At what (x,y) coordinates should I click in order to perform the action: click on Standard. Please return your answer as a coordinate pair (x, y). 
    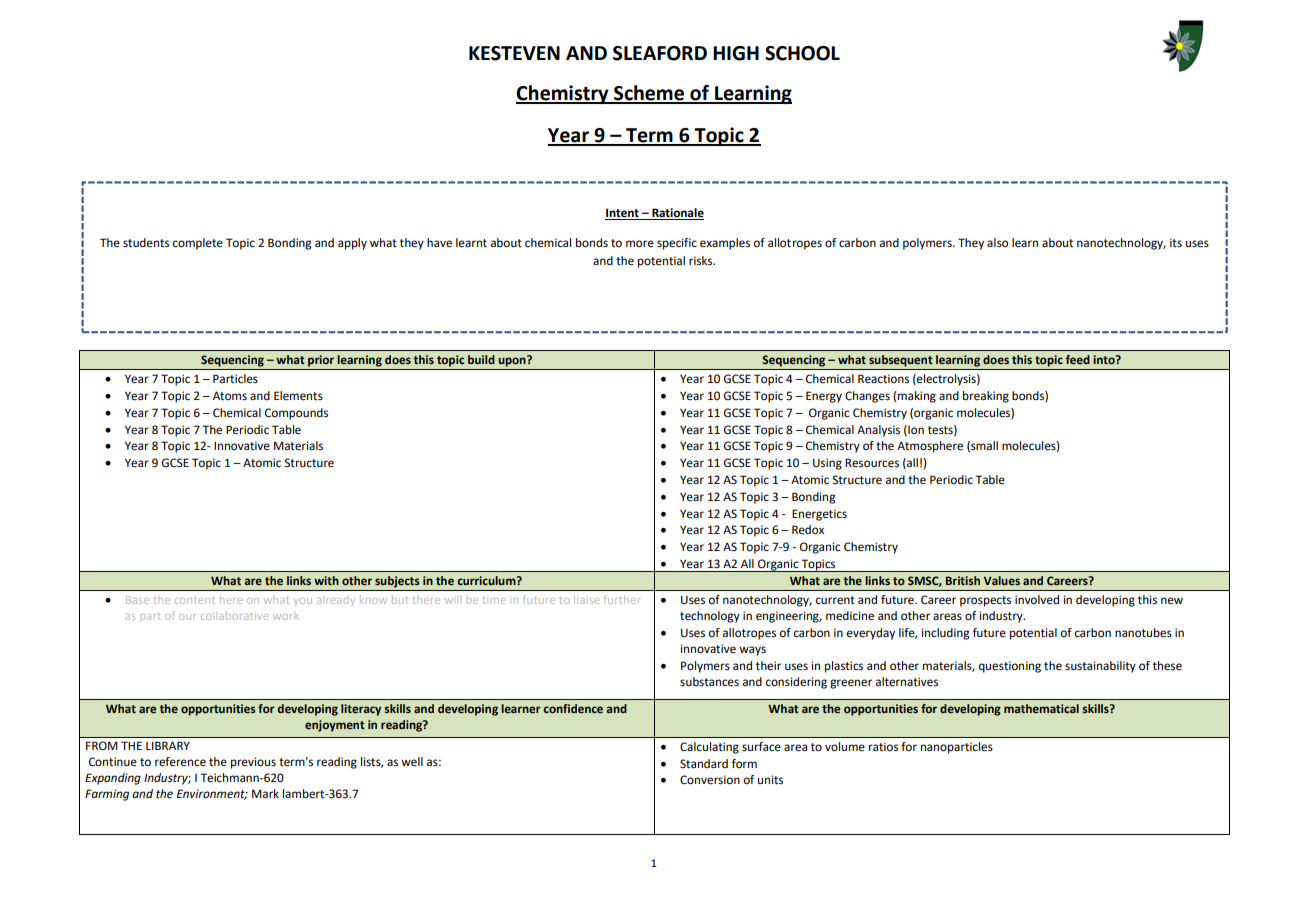
    Looking at the image, I should click on (704, 764).
